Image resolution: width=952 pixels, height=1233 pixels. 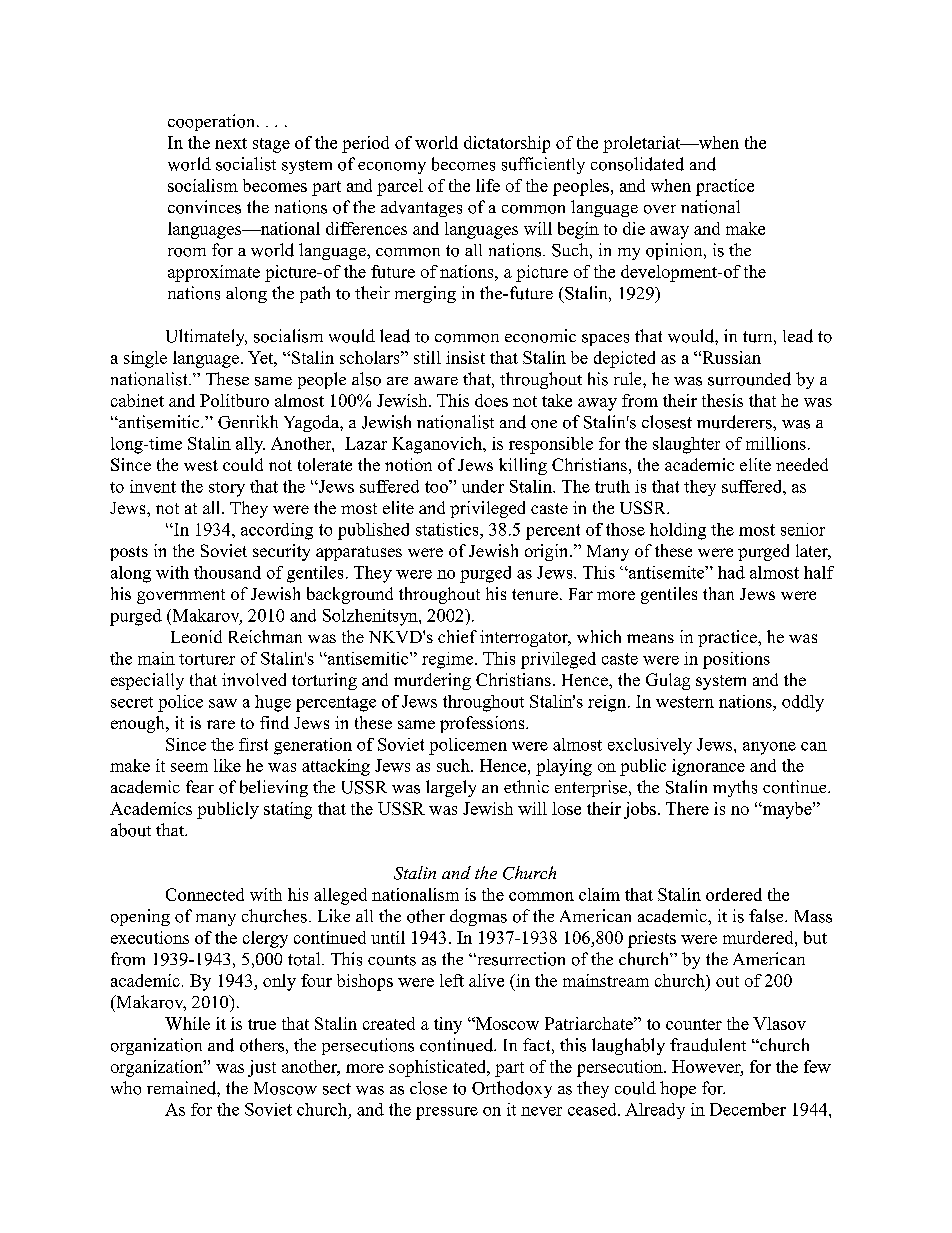 What do you see at coordinates (507, 144) in the page?
I see `dictatorship` at bounding box center [507, 144].
